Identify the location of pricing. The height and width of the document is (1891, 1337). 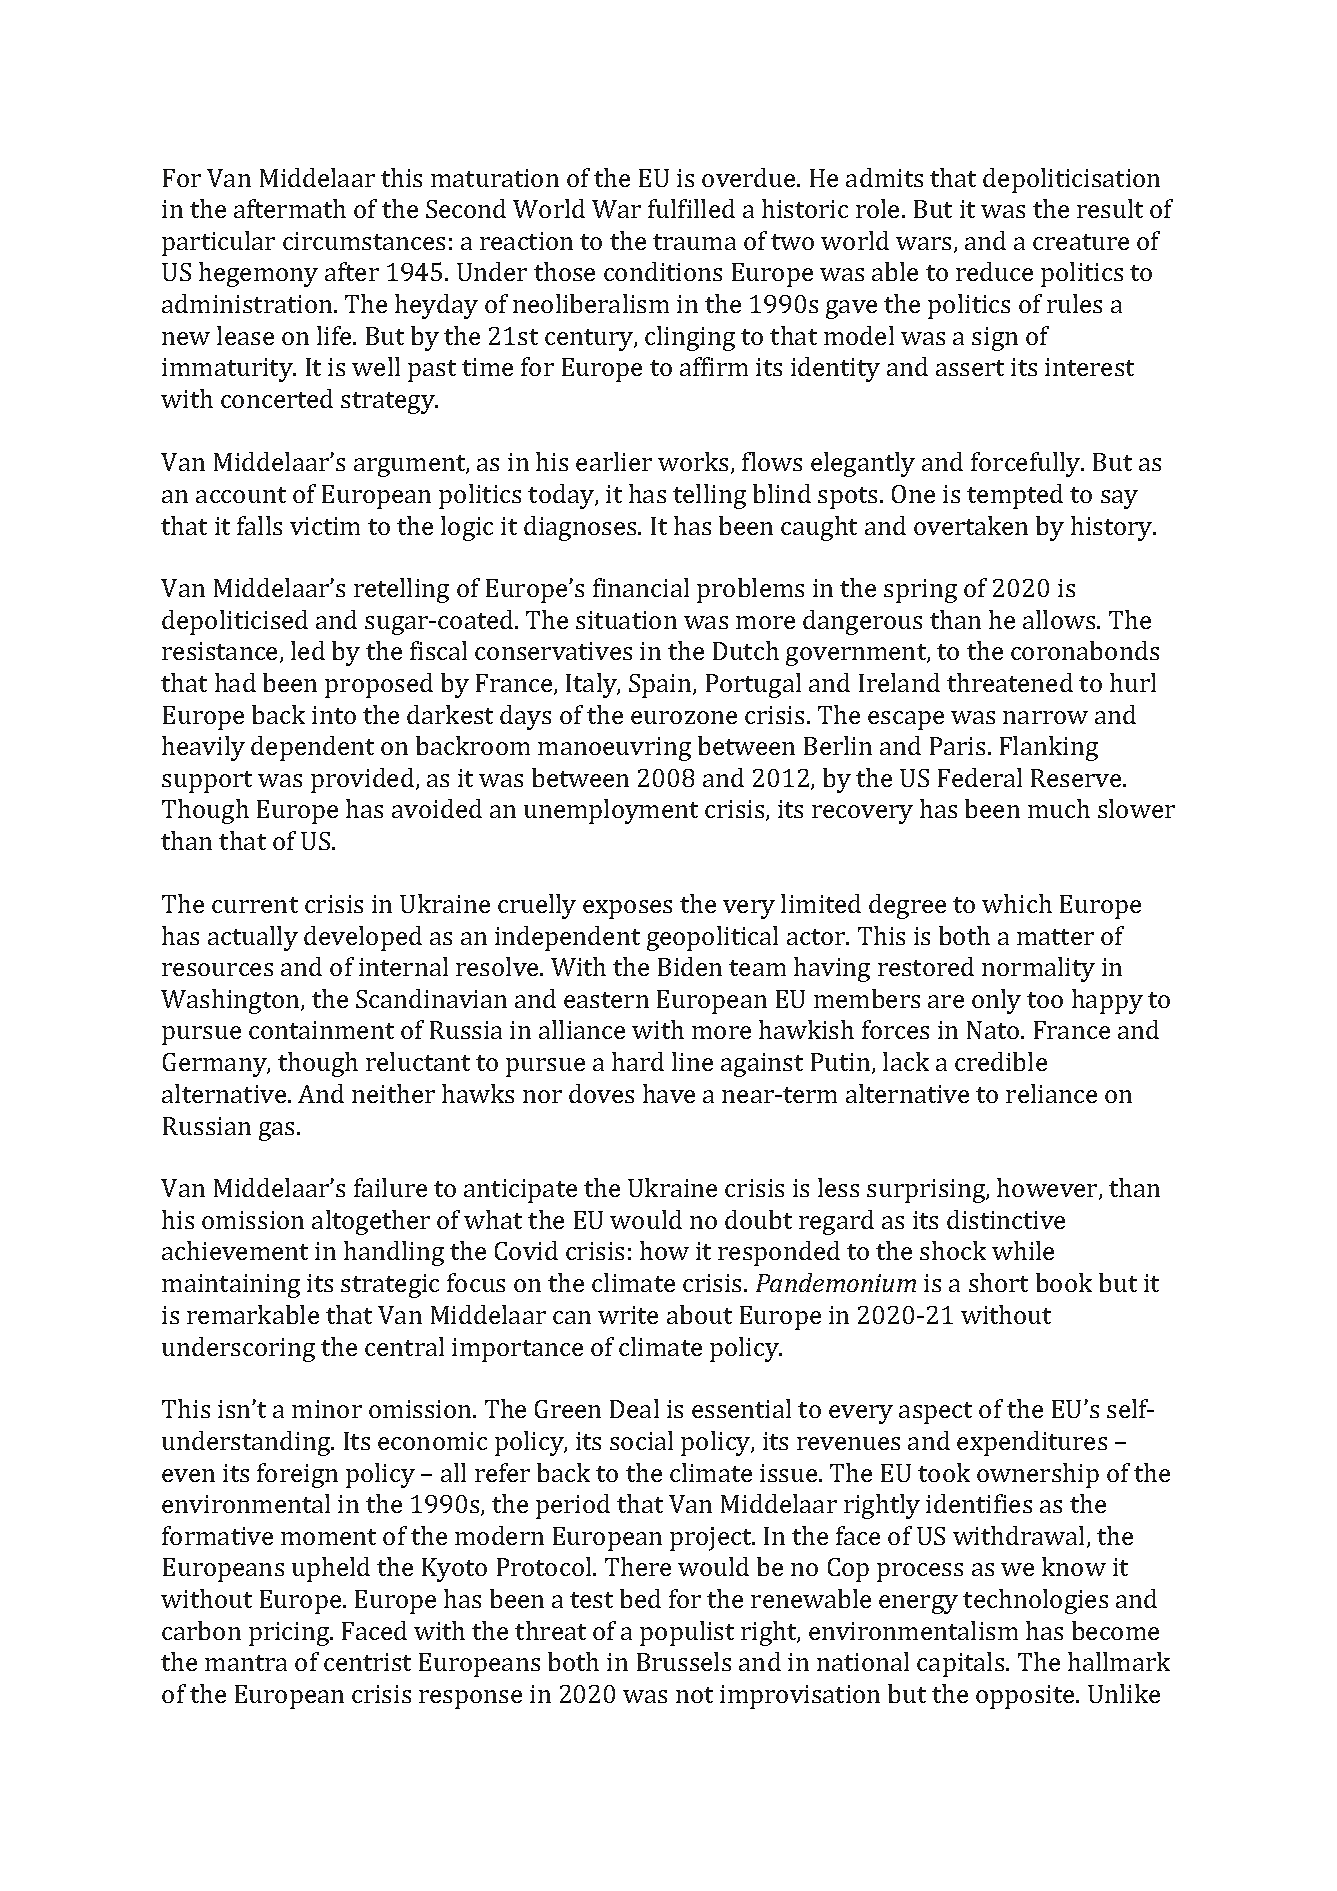
(290, 1634).
